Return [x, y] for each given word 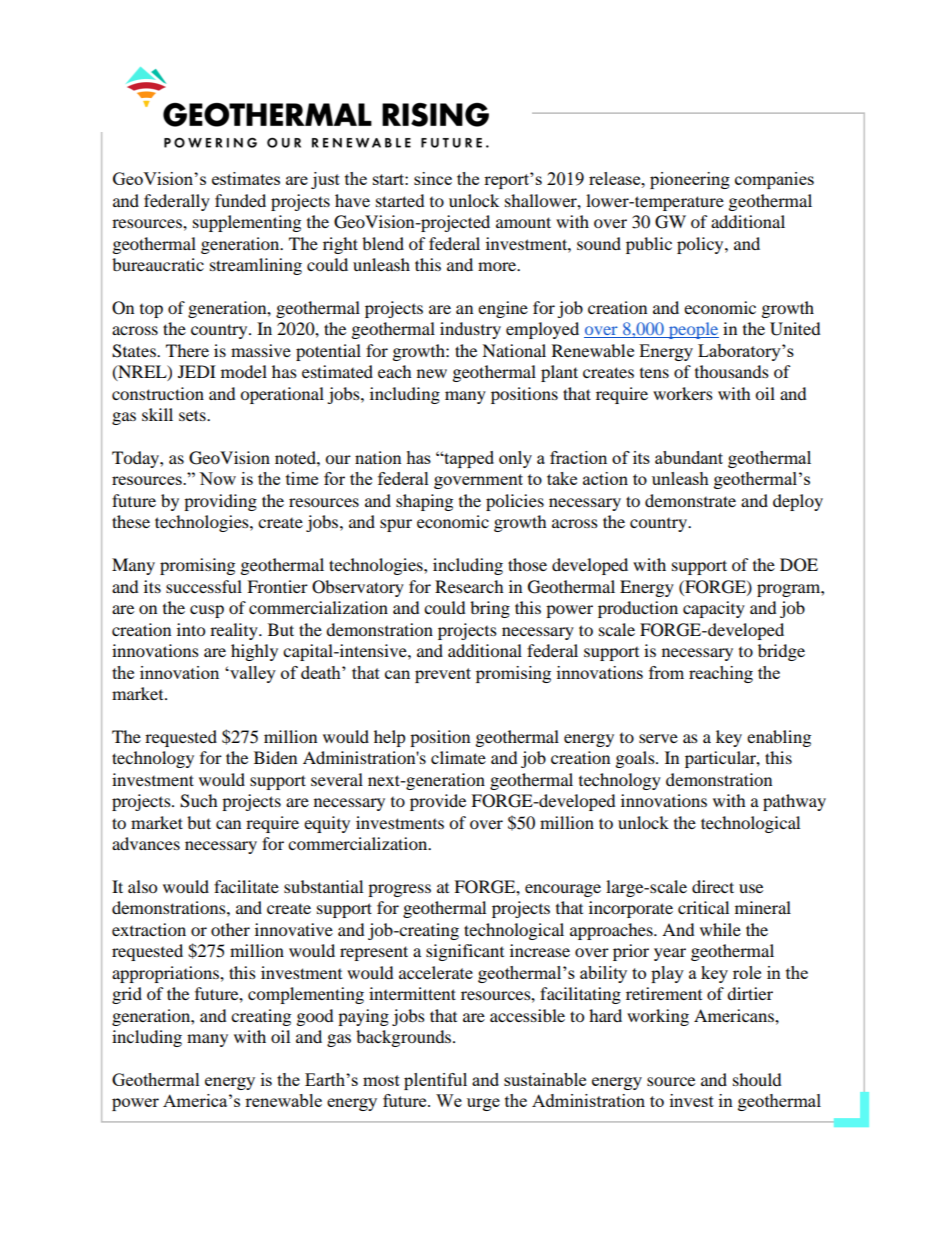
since [433, 178]
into [191, 629]
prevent [443, 675]
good [315, 1017]
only [515, 459]
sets [193, 415]
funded [240, 200]
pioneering [690, 180]
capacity [714, 609]
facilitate [246, 886]
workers [683, 393]
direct [713, 886]
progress [399, 890]
